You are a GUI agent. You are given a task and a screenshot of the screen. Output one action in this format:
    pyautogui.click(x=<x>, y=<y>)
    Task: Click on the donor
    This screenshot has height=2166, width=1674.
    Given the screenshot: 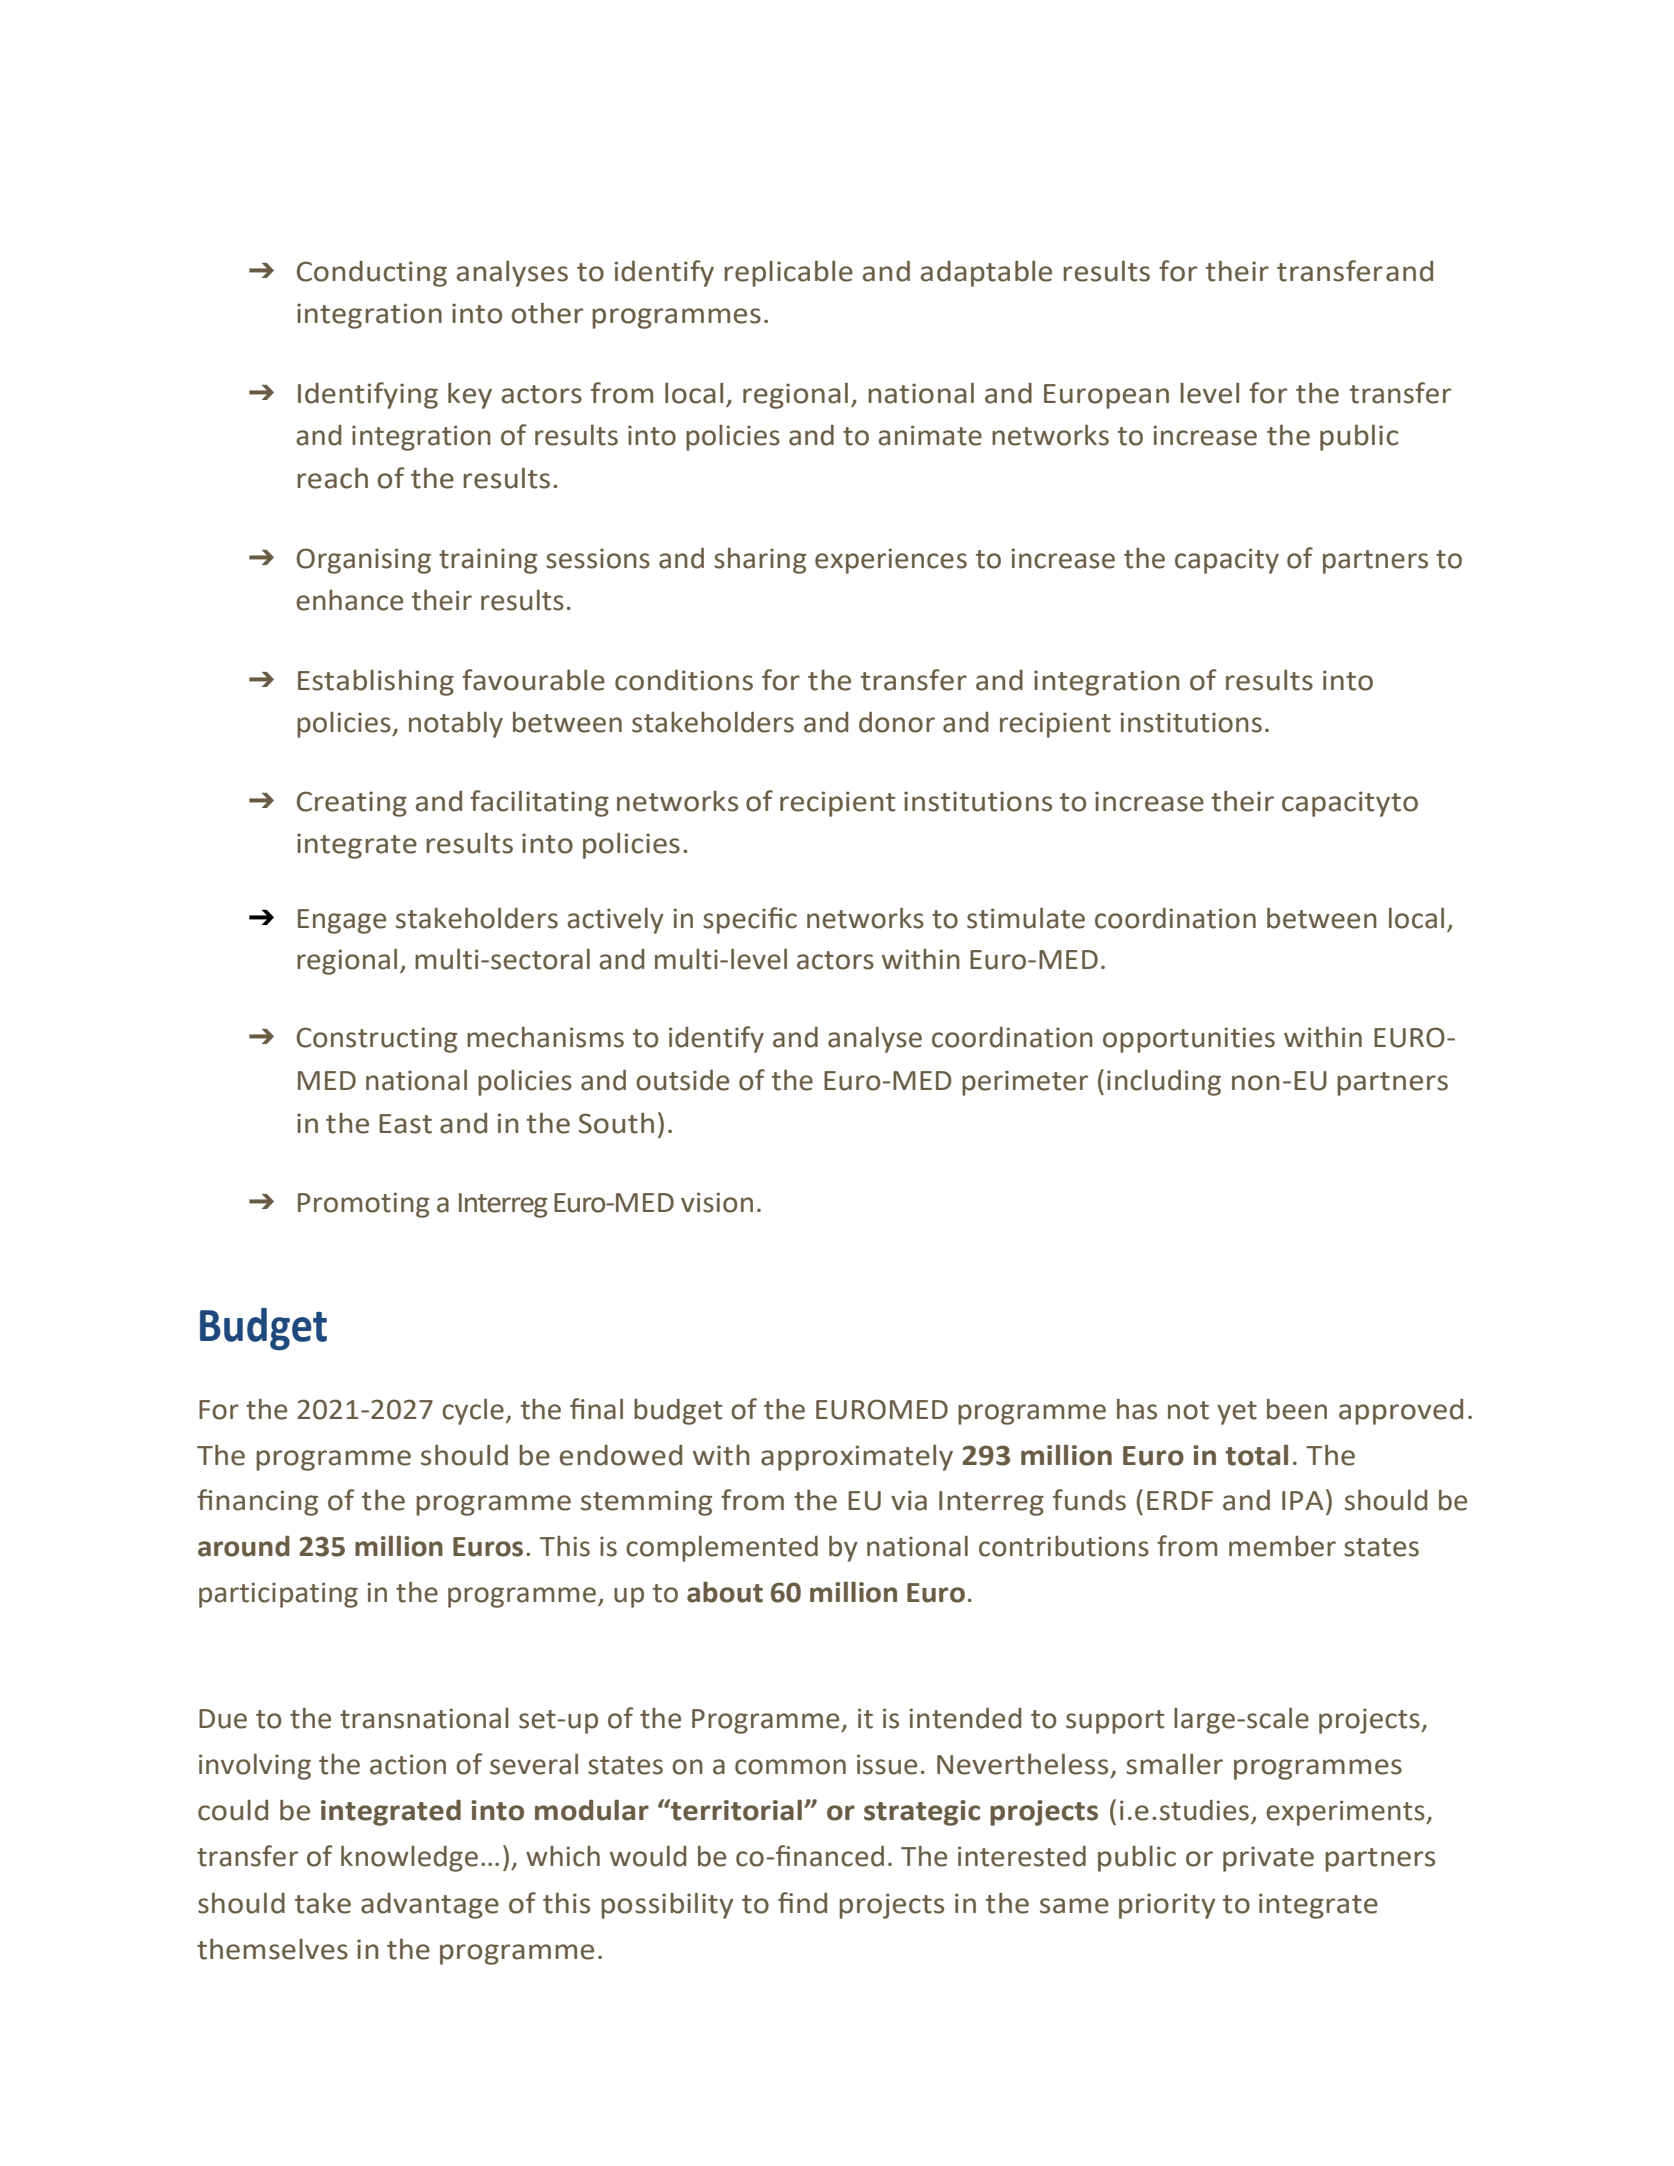 What is the action you would take?
    pyautogui.click(x=897, y=722)
